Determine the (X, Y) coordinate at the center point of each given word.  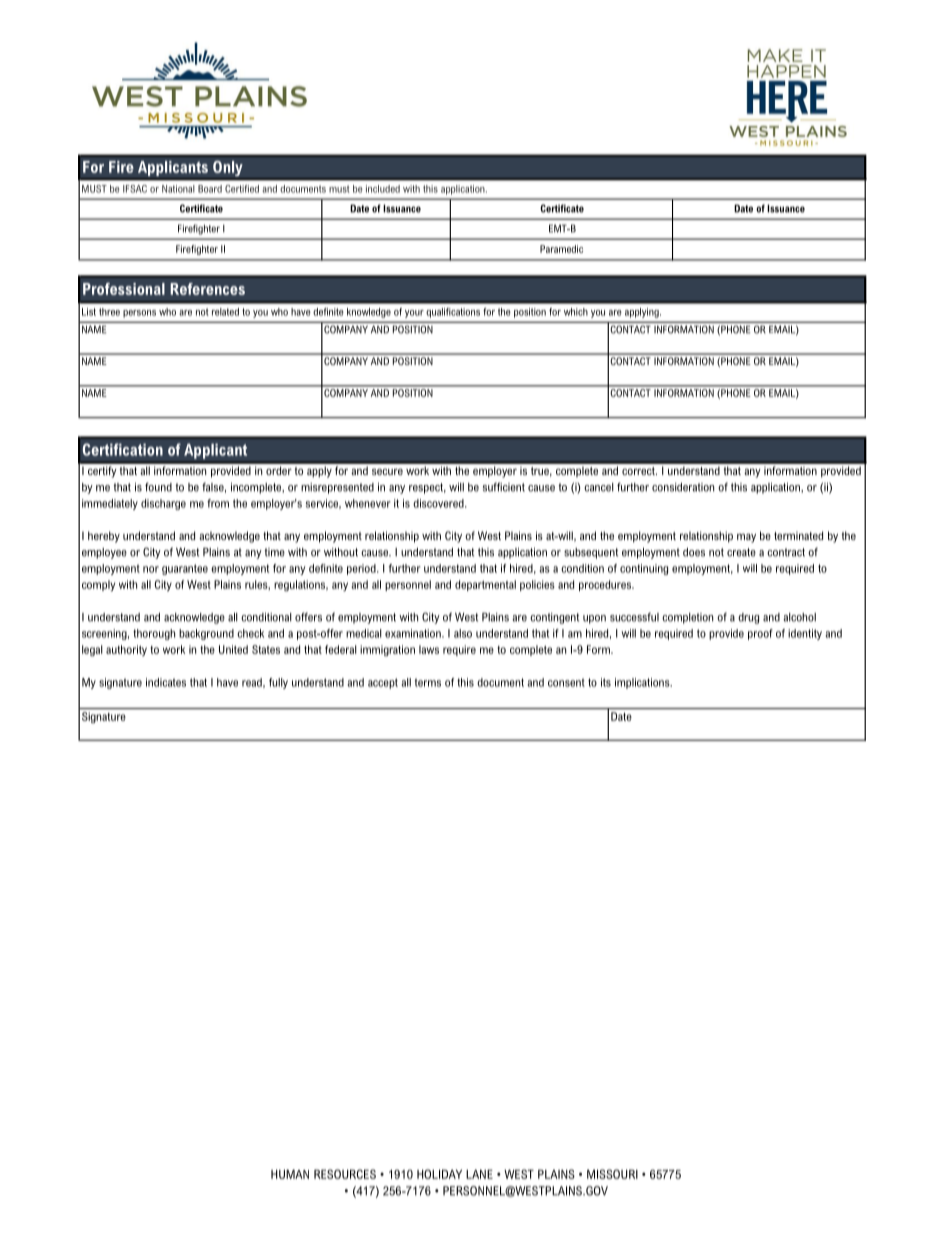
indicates (166, 682)
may (746, 538)
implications (643, 683)
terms (428, 682)
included (383, 189)
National (178, 189)
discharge (163, 504)
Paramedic (561, 249)
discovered (439, 503)
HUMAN (290, 1174)
